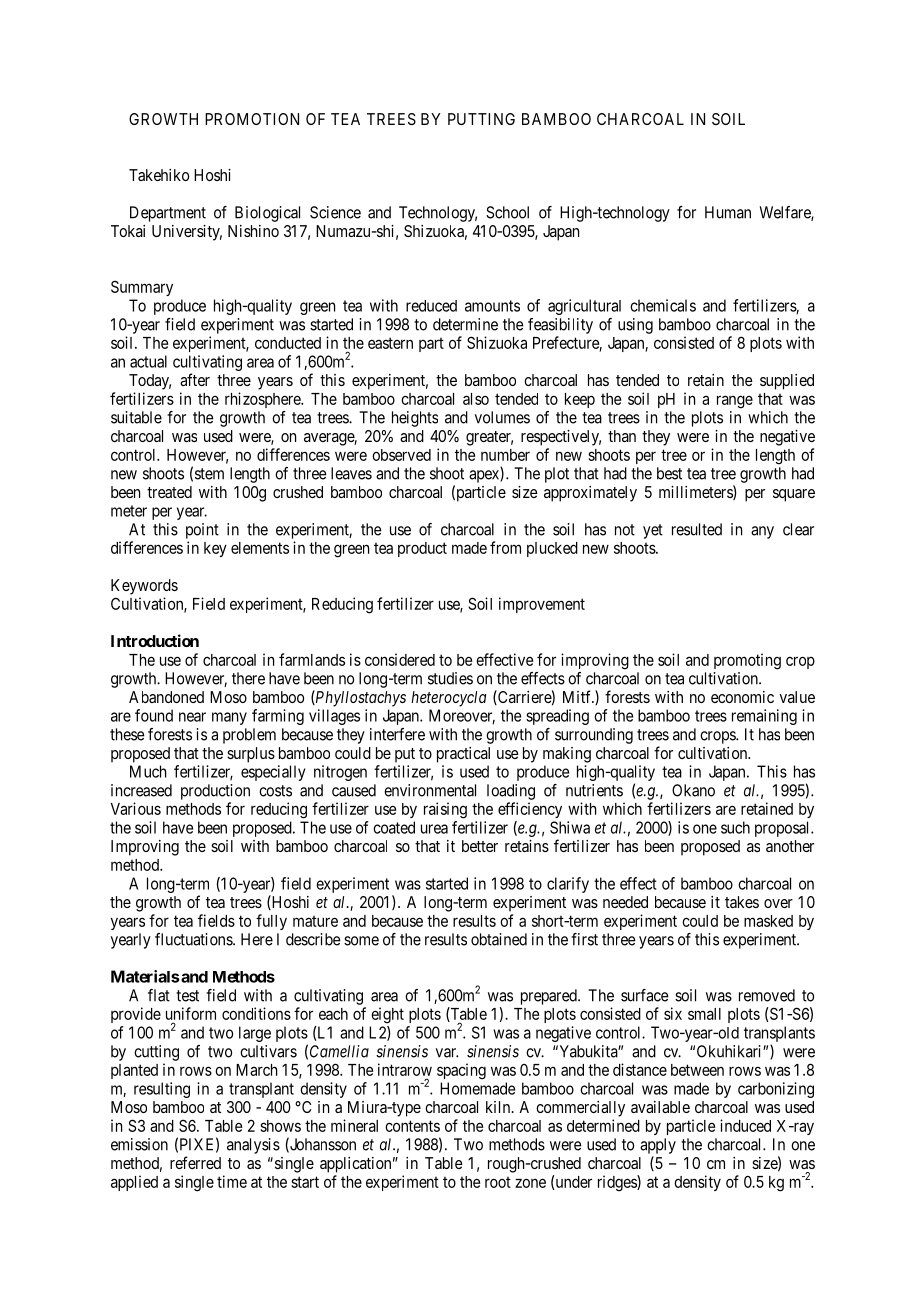 This document has height=1308, width=924. I want to click on fluctuations, so click(194, 939).
